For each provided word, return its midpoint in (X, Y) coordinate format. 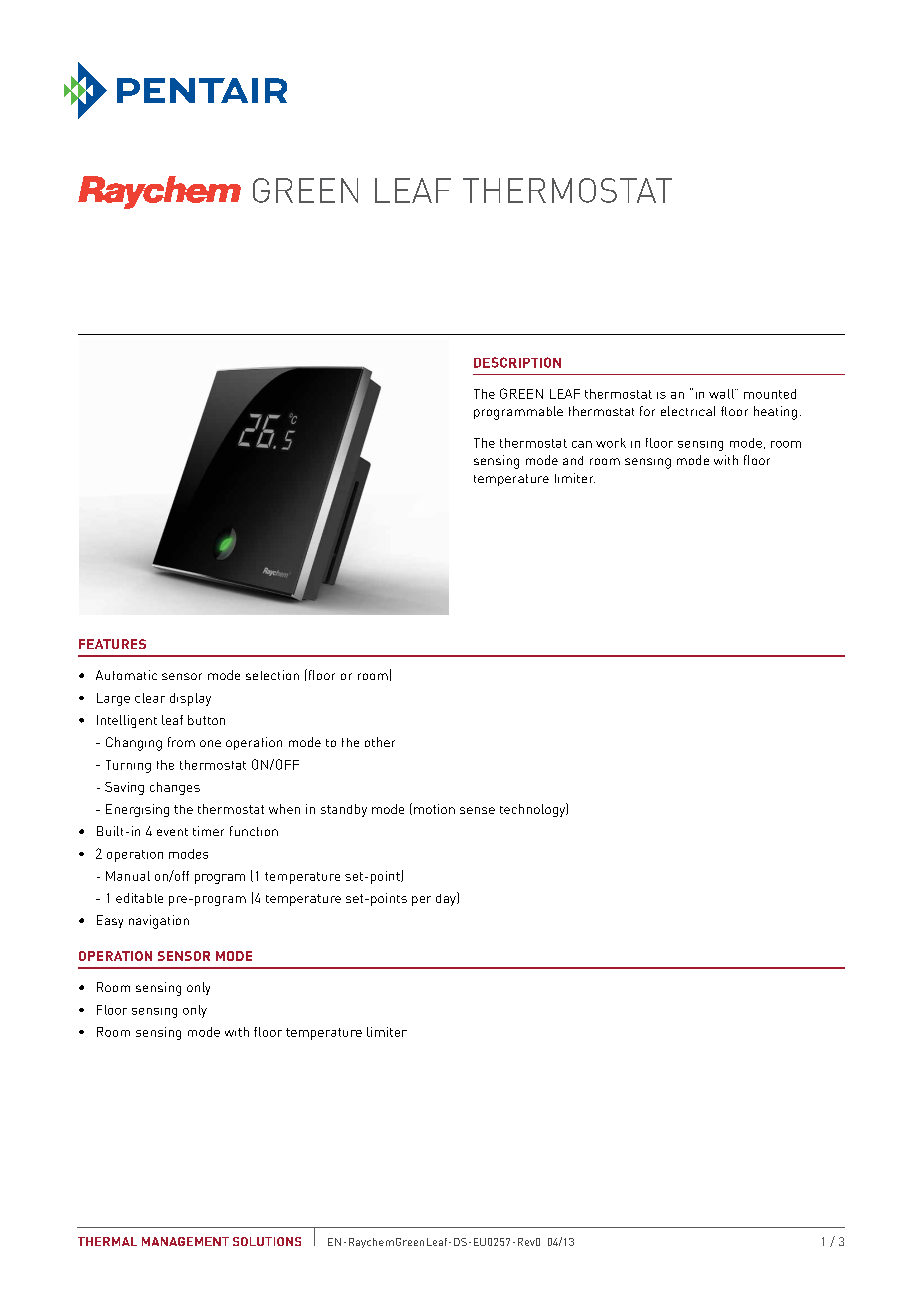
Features (112, 644)
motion (434, 809)
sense (477, 810)
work (611, 443)
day (447, 899)
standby (344, 810)
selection (272, 675)
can (582, 444)
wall (722, 394)
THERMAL (107, 1241)
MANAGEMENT (185, 1241)
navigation (159, 922)
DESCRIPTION (517, 362)
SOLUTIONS (267, 1241)
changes (175, 788)
